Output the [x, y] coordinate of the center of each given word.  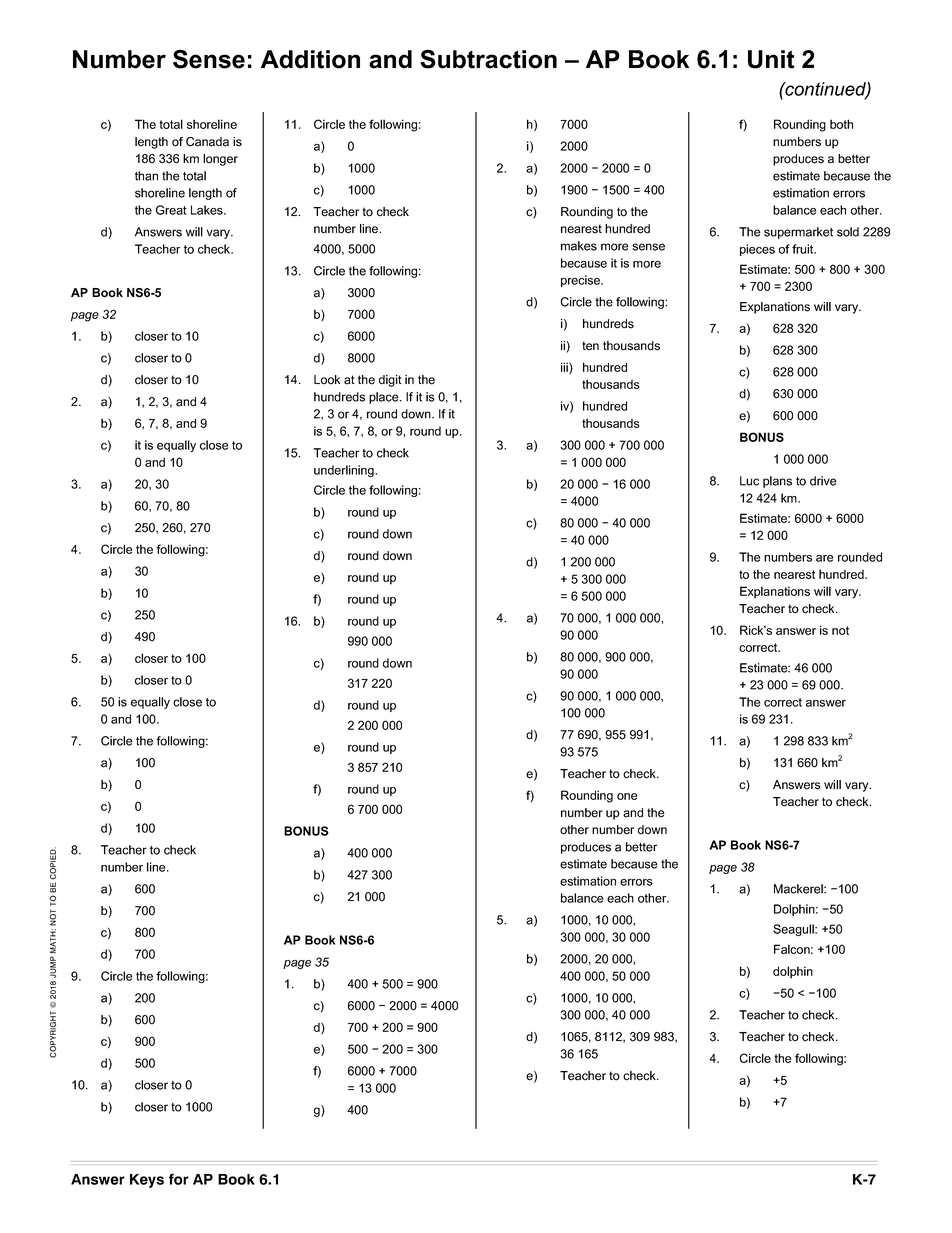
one [627, 796]
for [179, 1179]
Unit [771, 59]
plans [777, 482]
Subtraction [488, 59]
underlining [345, 471]
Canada [207, 142]
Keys [147, 1181]
